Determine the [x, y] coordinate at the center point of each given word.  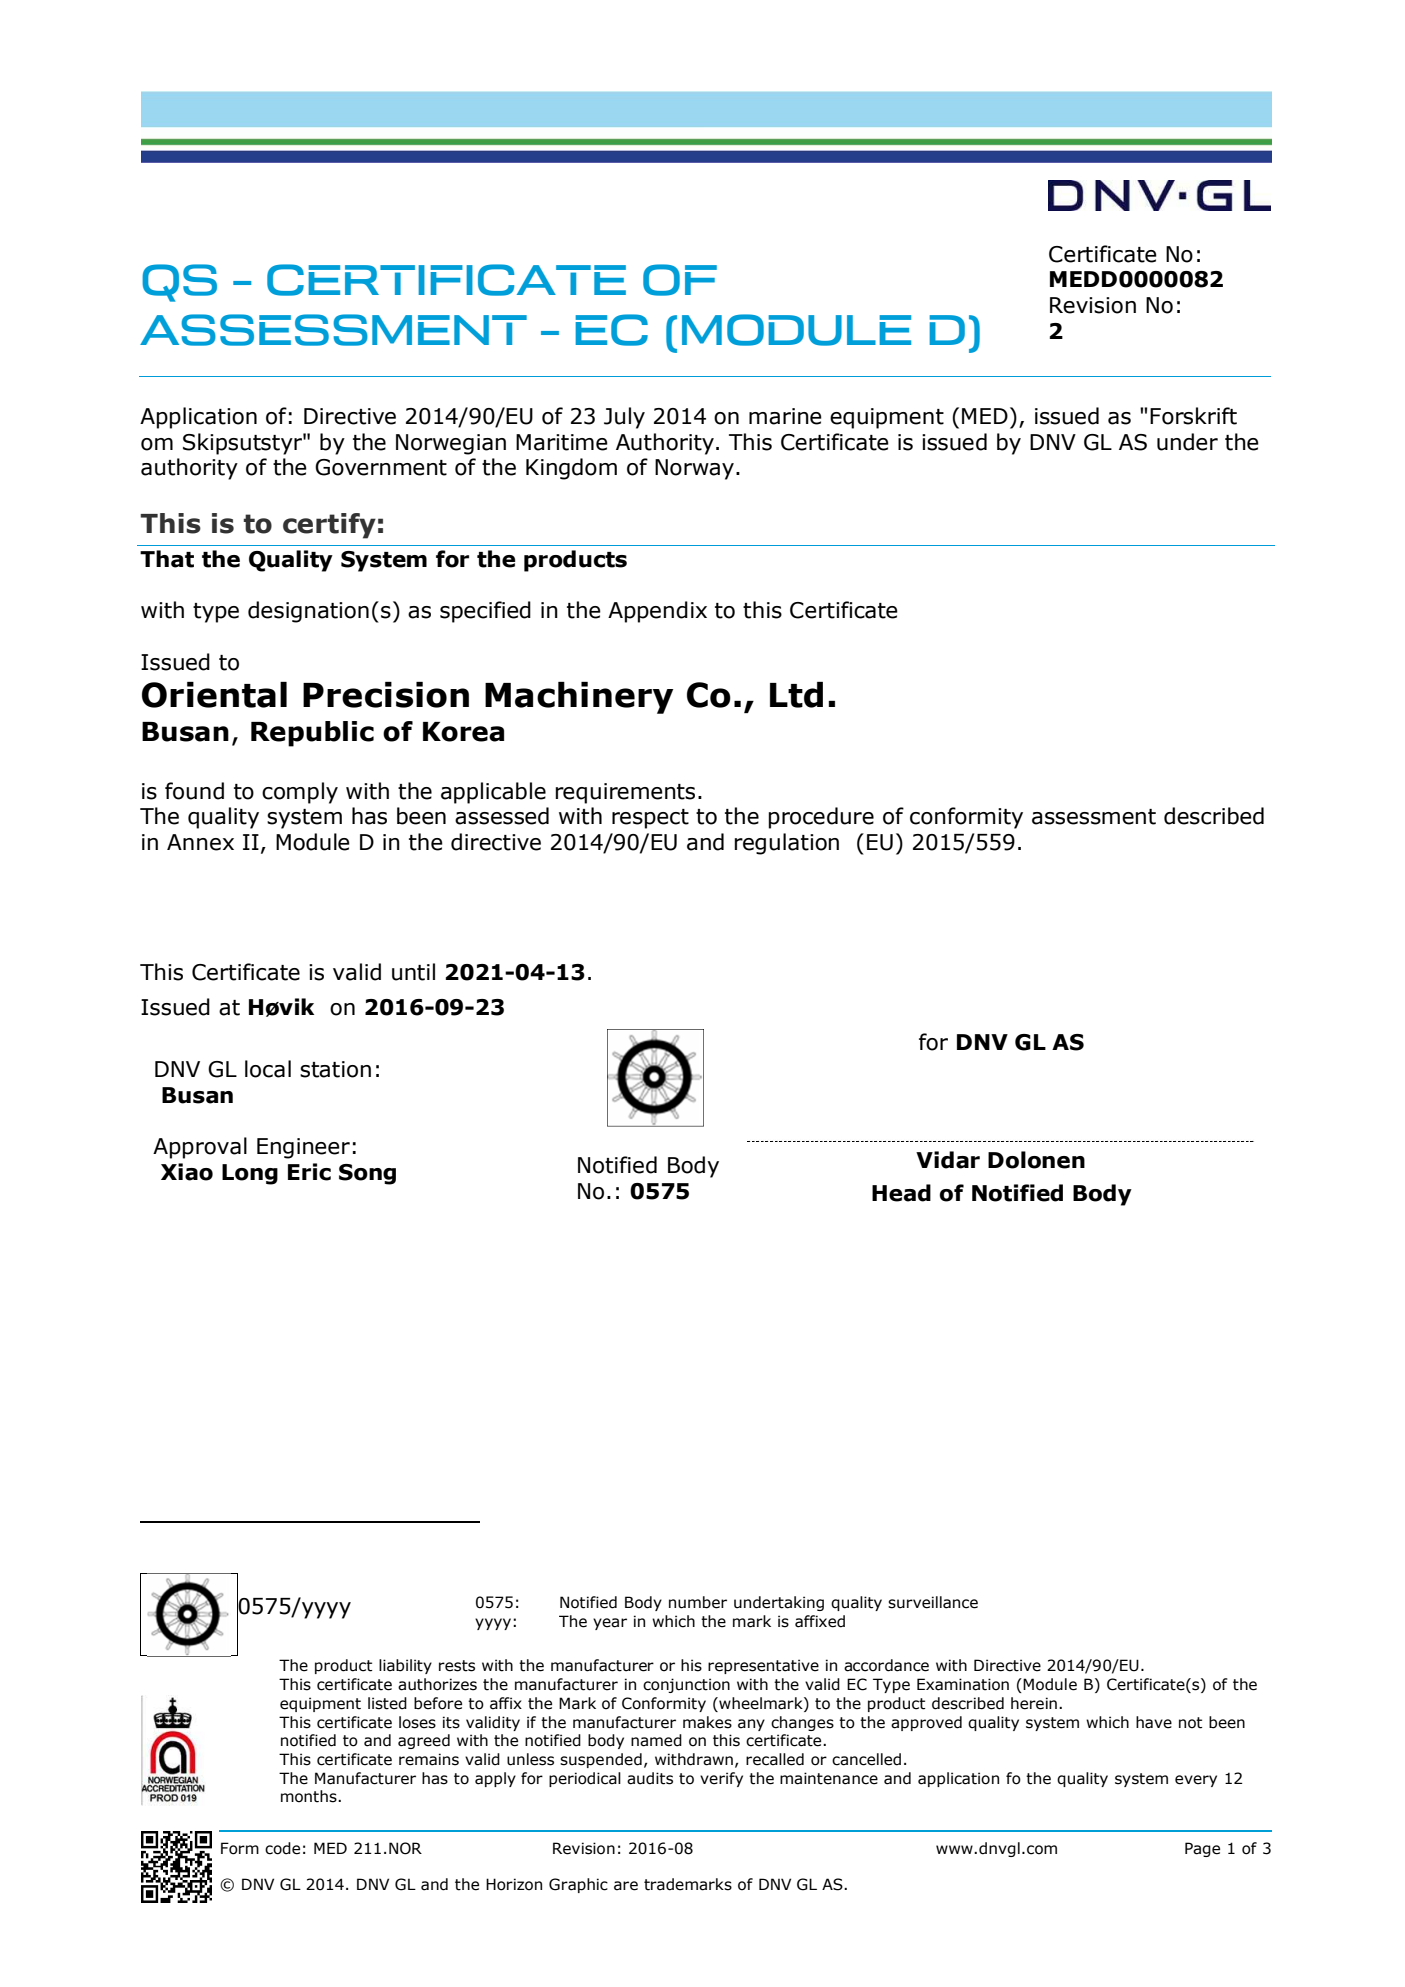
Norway [694, 469]
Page [1202, 1849]
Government [381, 467]
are [626, 1886]
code [282, 1848]
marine [785, 416]
